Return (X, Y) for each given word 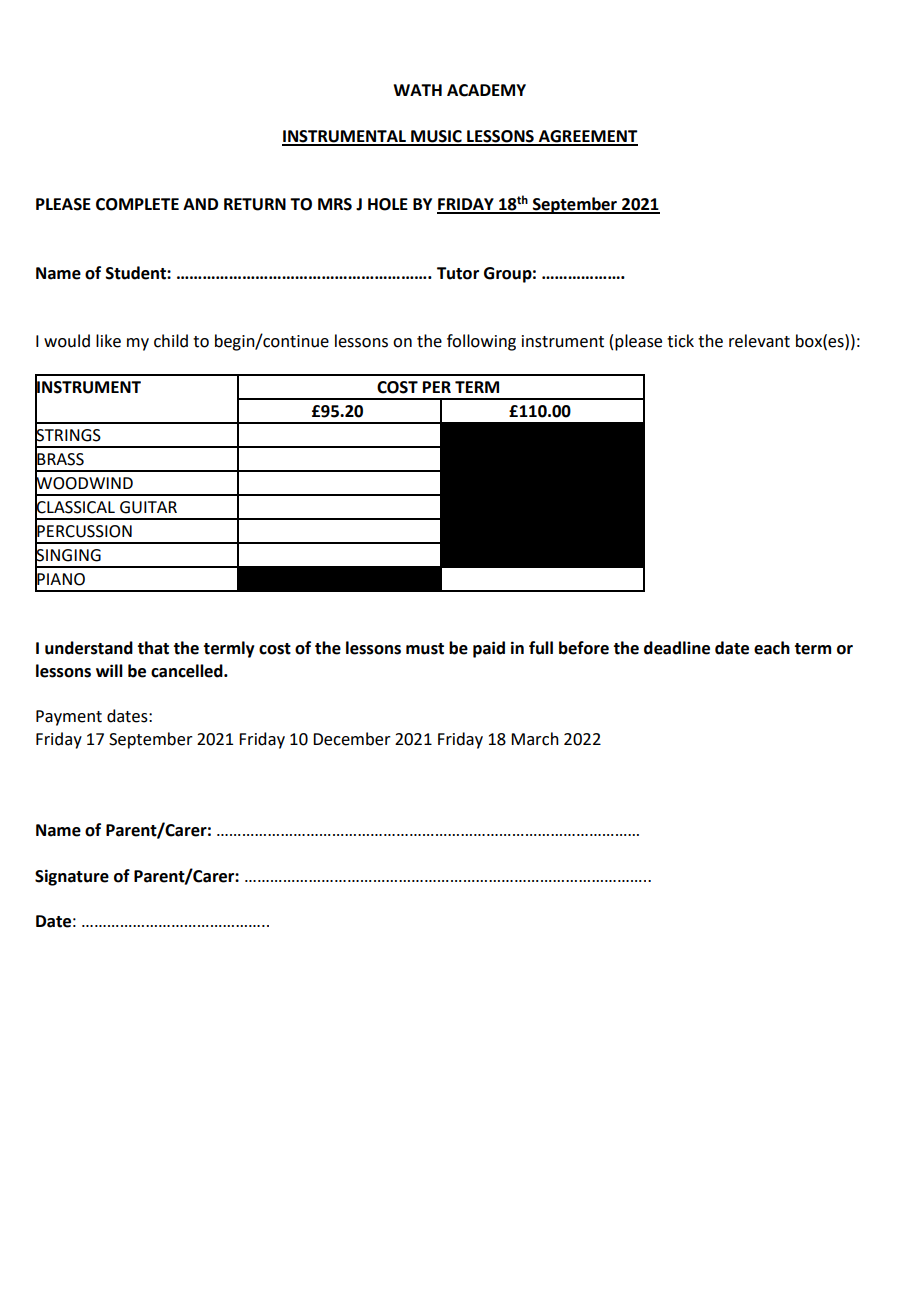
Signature (72, 877)
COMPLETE (137, 204)
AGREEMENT (587, 137)
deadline (677, 648)
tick (680, 341)
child (171, 341)
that (153, 648)
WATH (417, 90)
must (425, 649)
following (481, 342)
